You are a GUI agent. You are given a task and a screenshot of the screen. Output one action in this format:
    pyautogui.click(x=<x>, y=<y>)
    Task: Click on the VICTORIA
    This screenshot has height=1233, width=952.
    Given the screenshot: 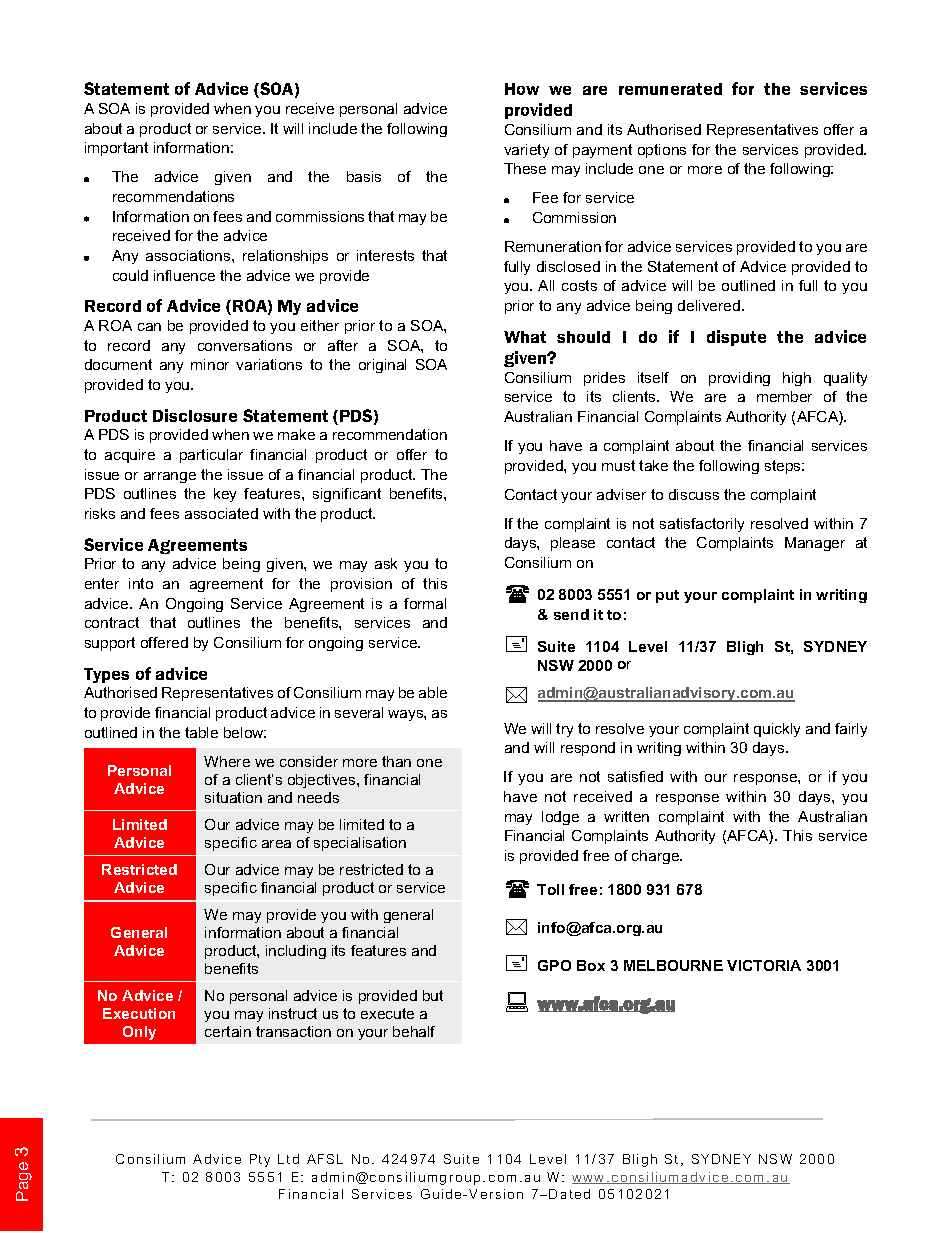 What is the action you would take?
    pyautogui.click(x=764, y=965)
